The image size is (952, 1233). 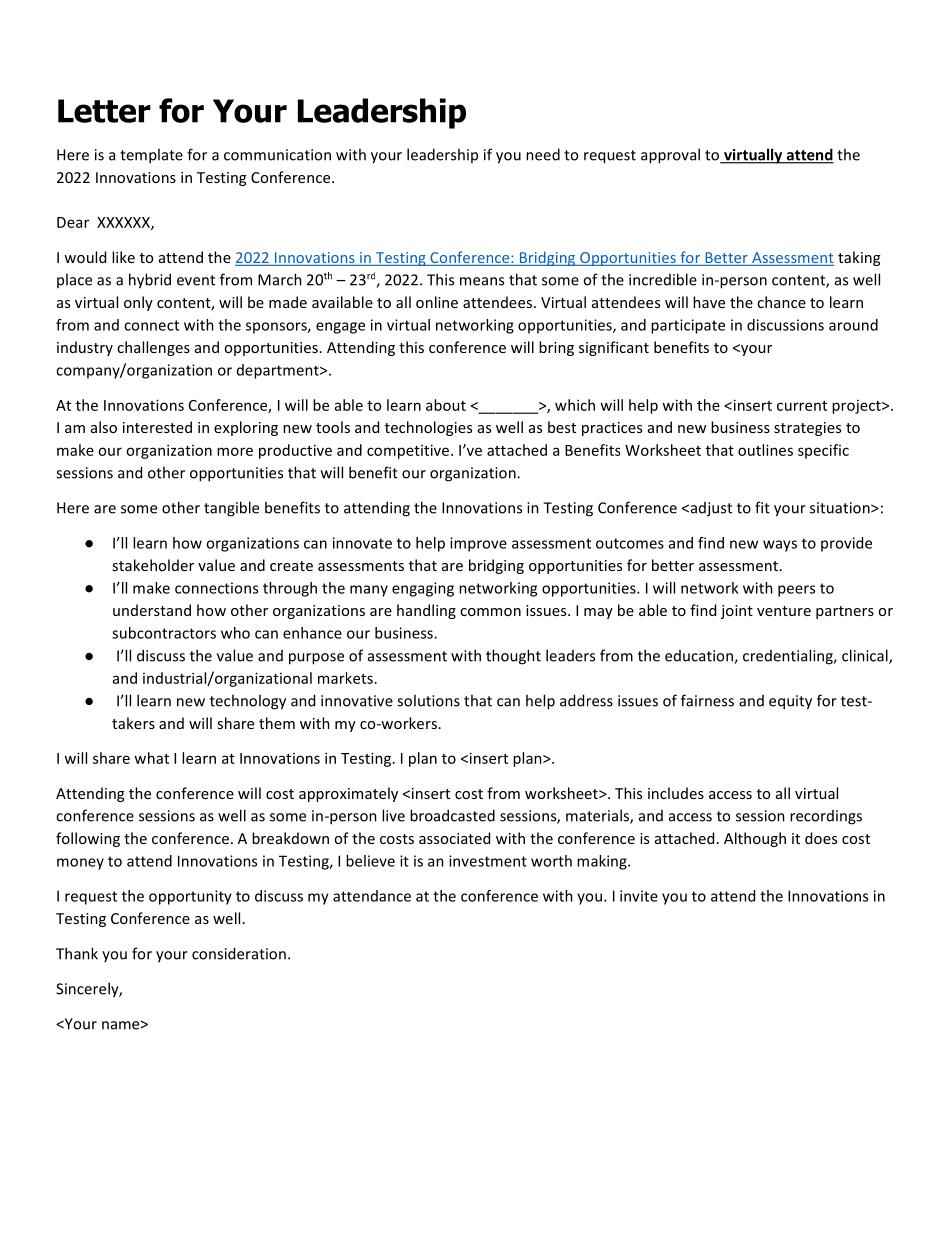 What do you see at coordinates (428, 700) in the page?
I see `solutions` at bounding box center [428, 700].
